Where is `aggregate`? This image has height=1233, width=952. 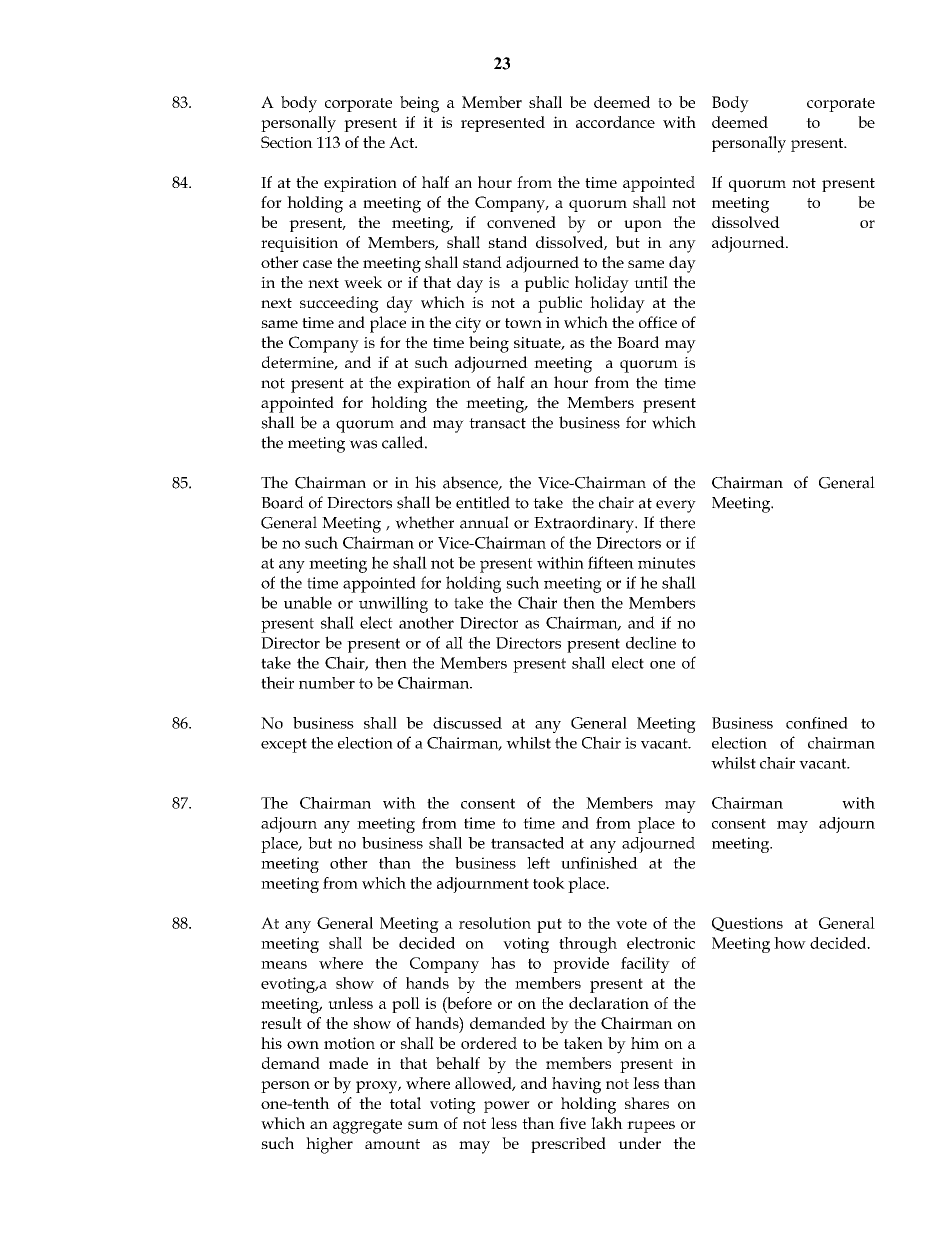
aggregate is located at coordinates (367, 1126).
